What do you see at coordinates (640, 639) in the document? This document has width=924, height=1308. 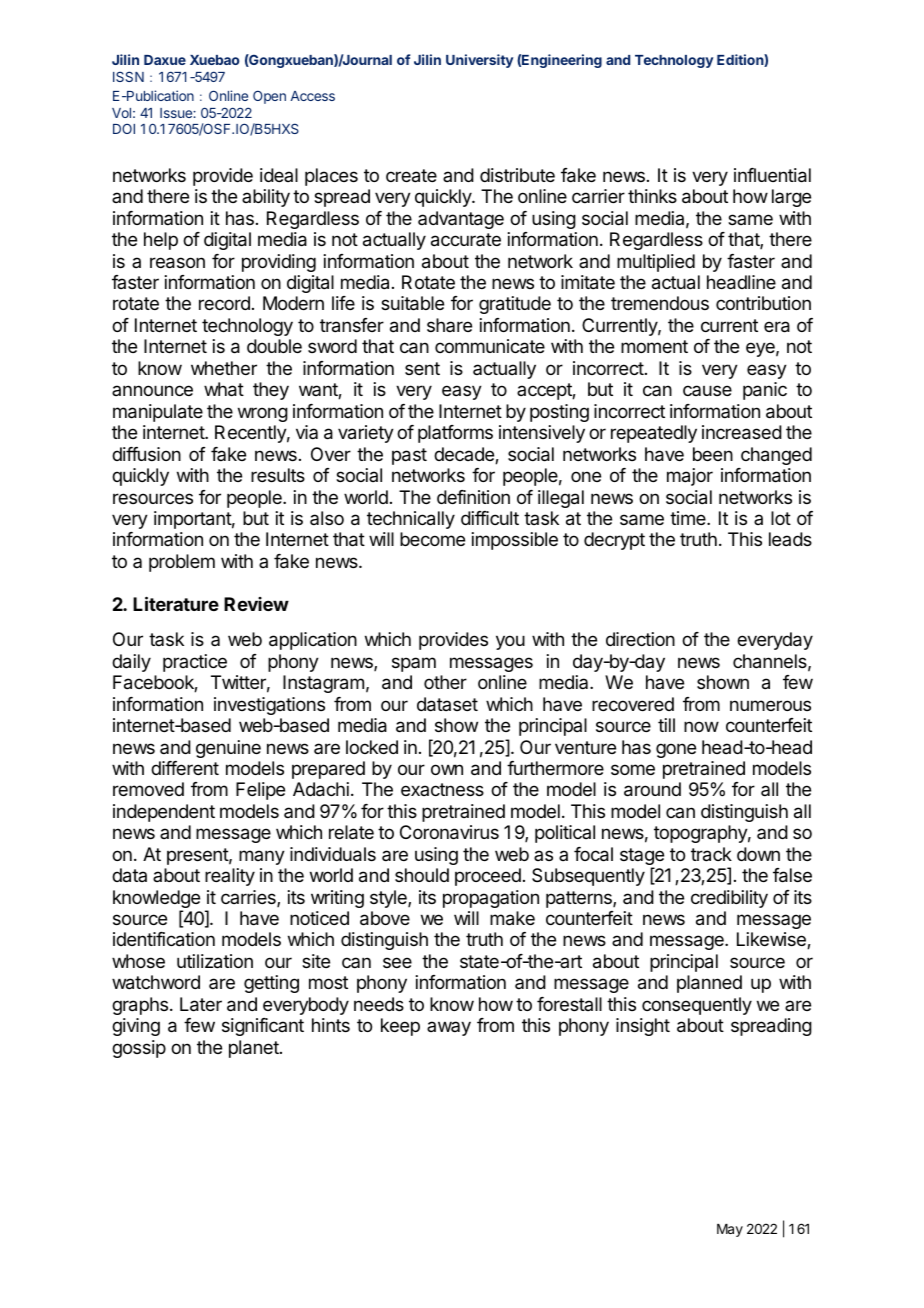 I see `direction` at bounding box center [640, 639].
